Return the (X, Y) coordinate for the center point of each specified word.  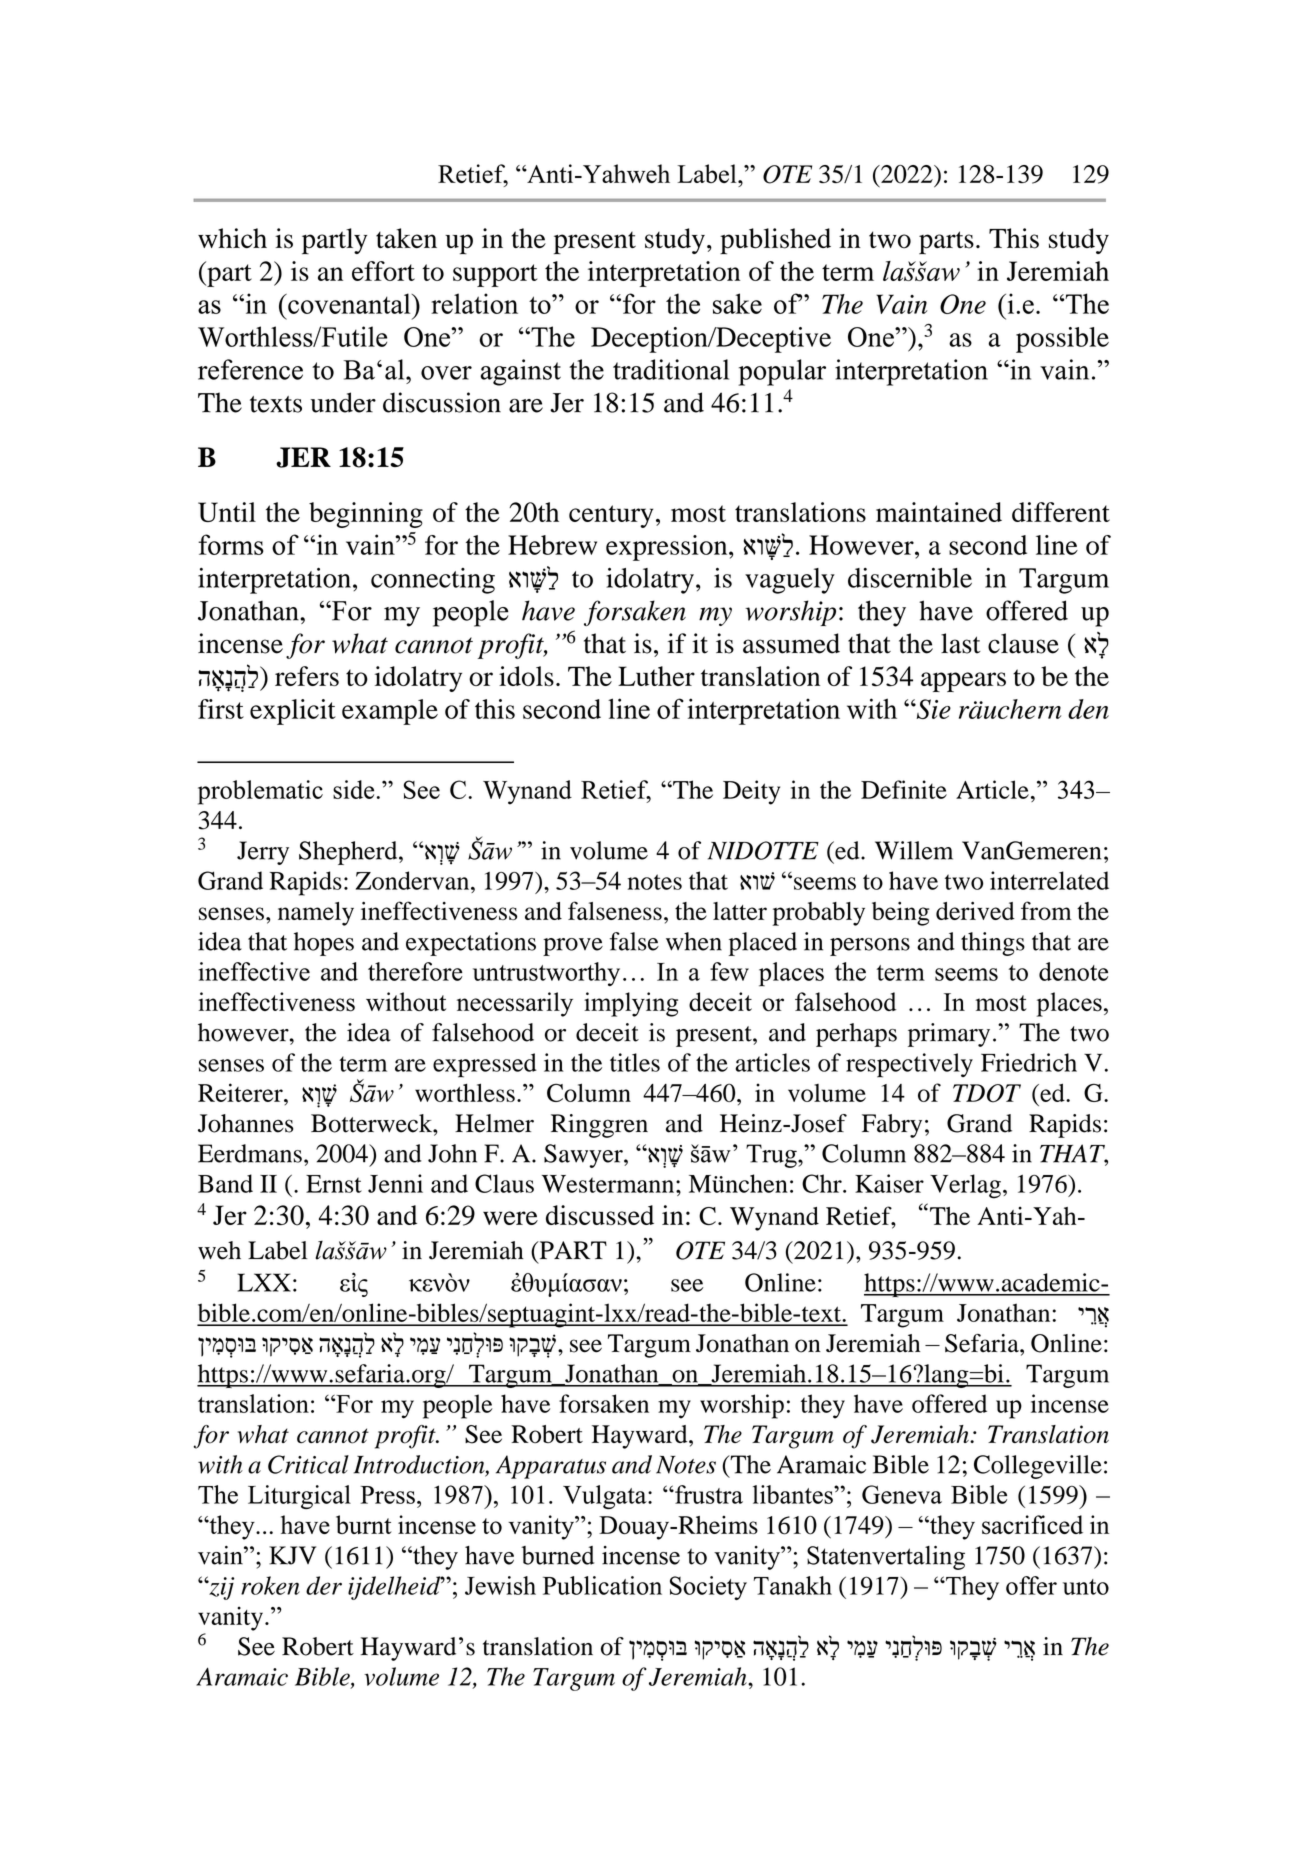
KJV (292, 1555)
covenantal (349, 303)
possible (1062, 340)
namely (316, 914)
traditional (671, 369)
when (694, 941)
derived (975, 911)
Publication (602, 1585)
